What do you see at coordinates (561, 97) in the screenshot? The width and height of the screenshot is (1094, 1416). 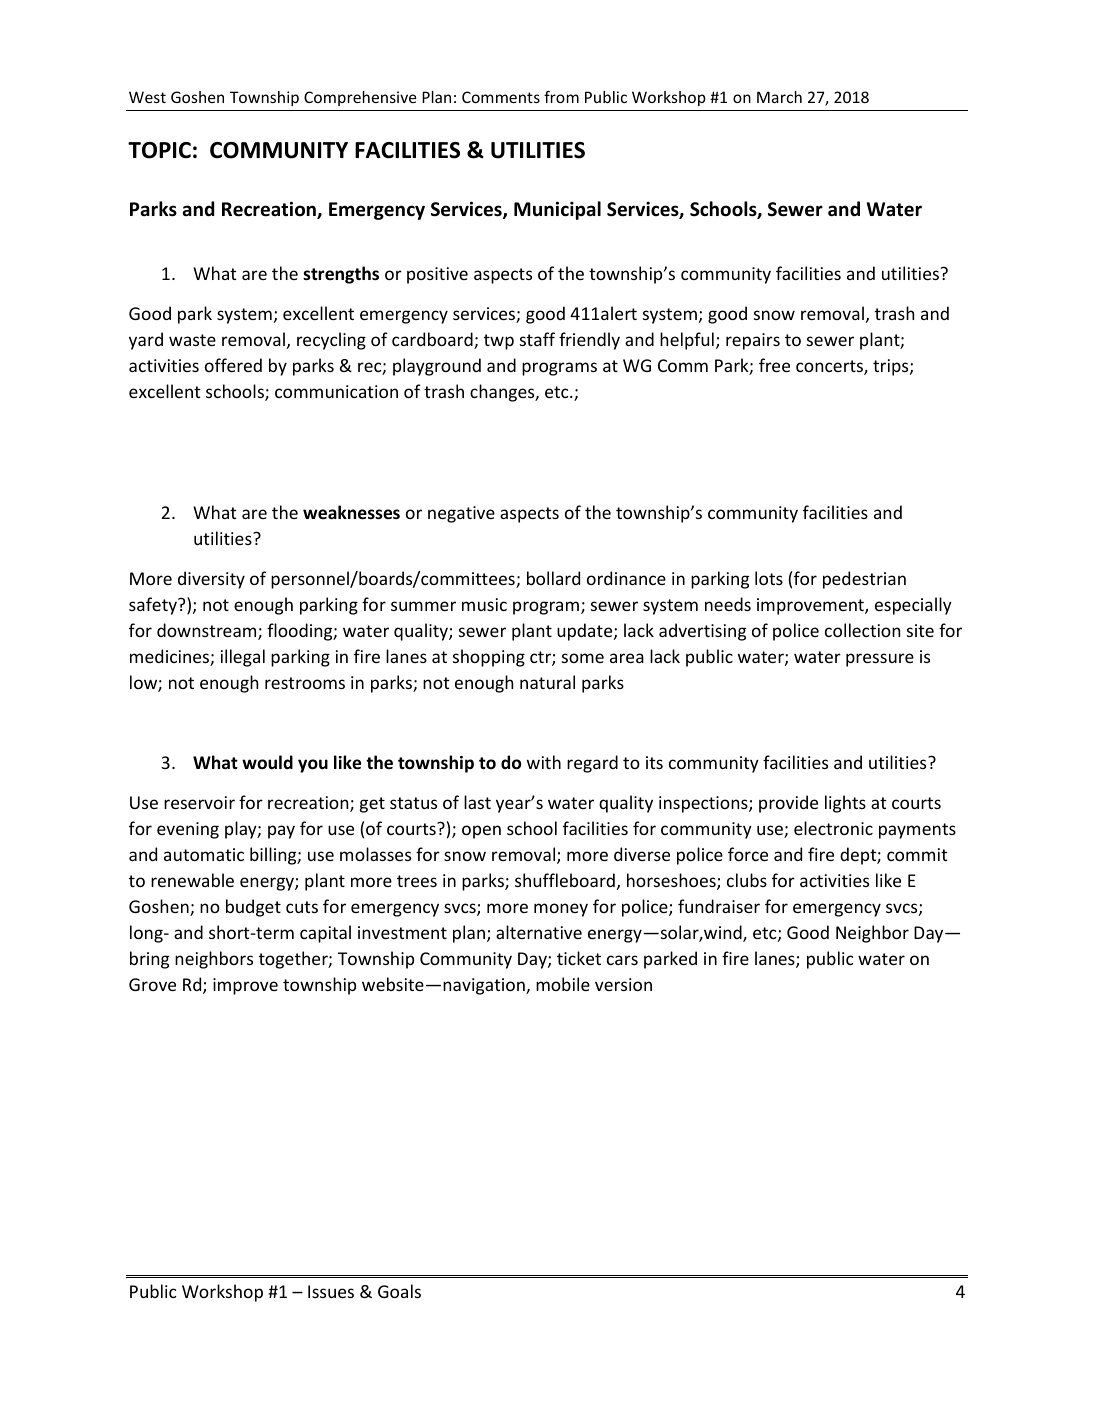 I see `from` at bounding box center [561, 97].
